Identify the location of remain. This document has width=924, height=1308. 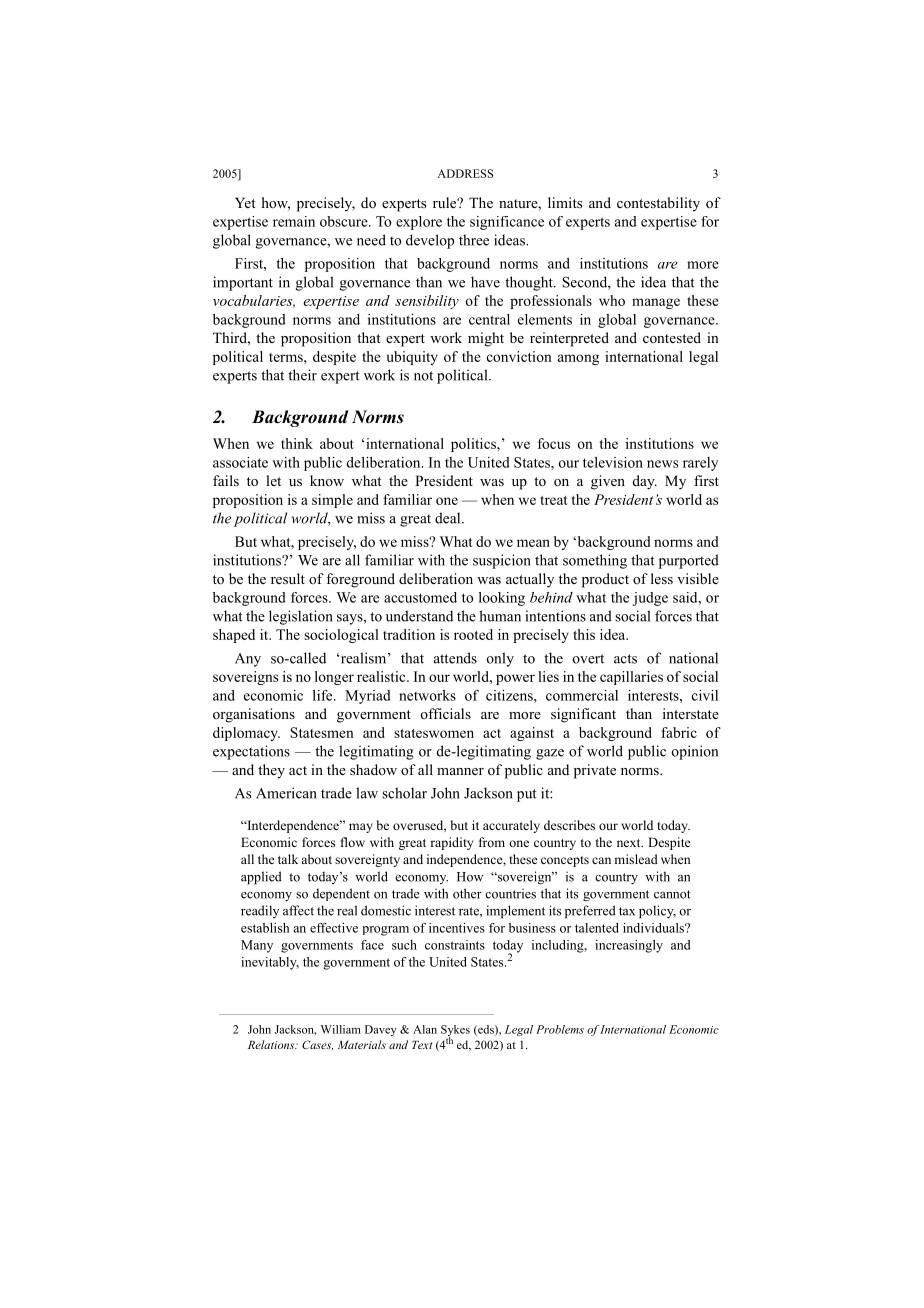
(294, 221).
